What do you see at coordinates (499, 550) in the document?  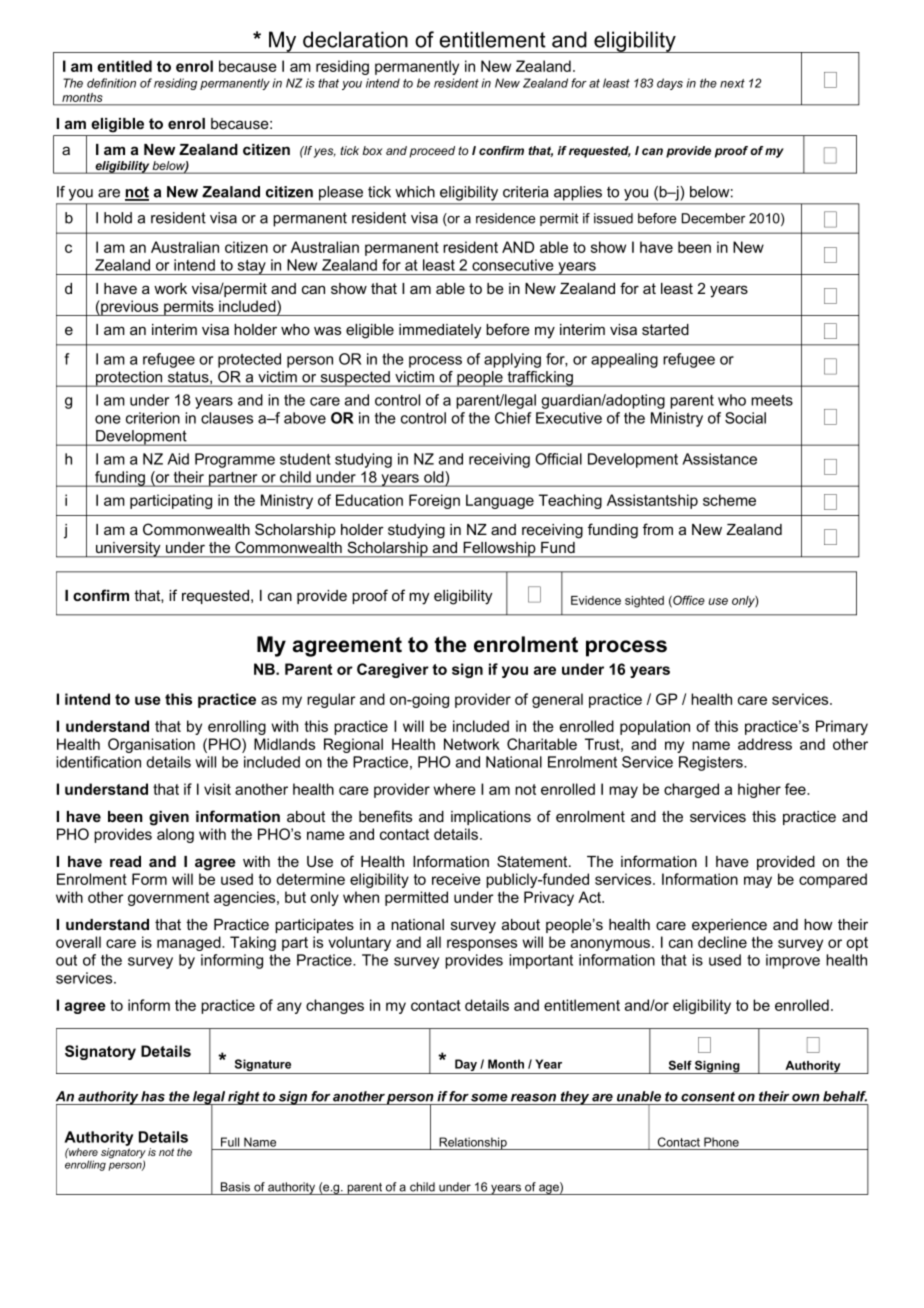 I see `Fellowship` at bounding box center [499, 550].
